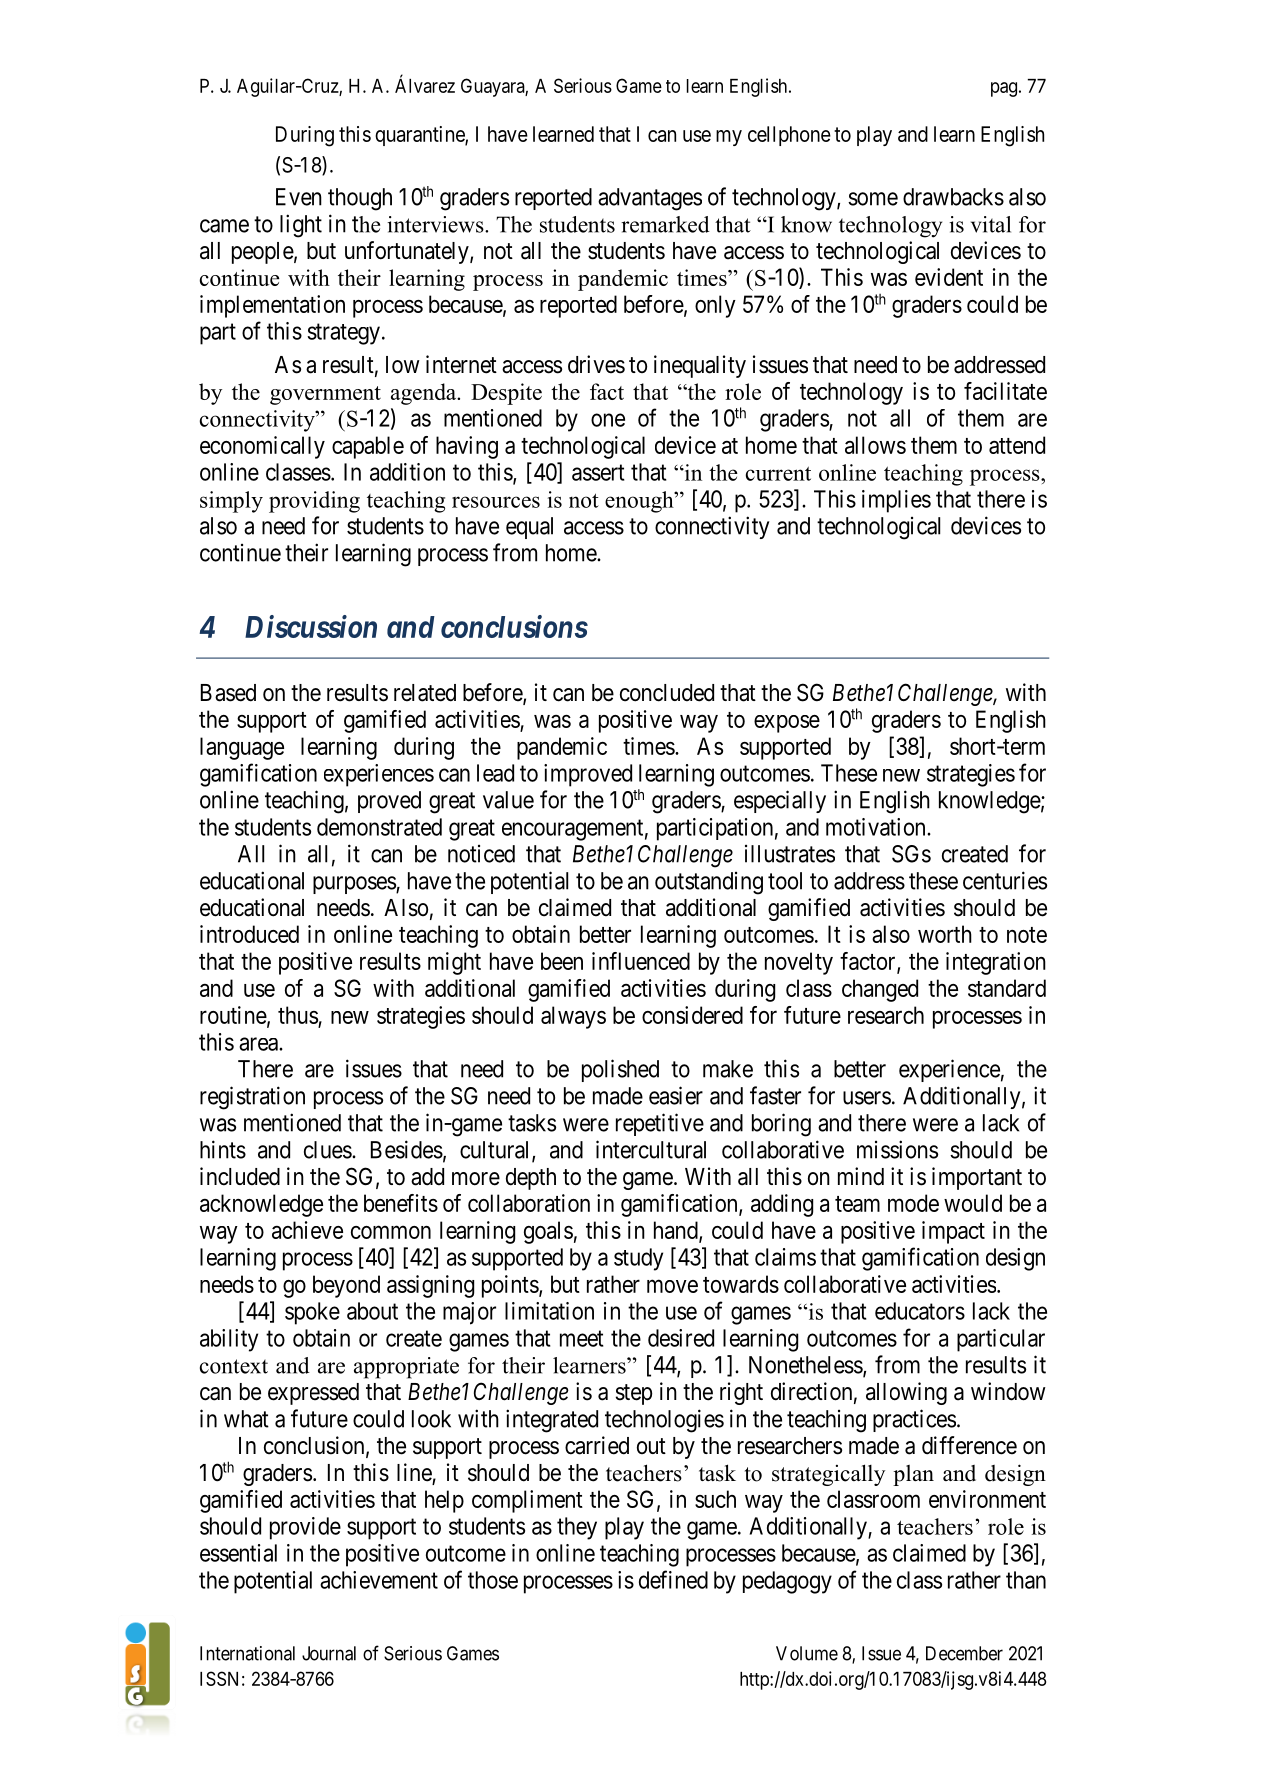 This screenshot has height=1790, width=1266. What do you see at coordinates (299, 197) in the screenshot?
I see `Even` at bounding box center [299, 197].
